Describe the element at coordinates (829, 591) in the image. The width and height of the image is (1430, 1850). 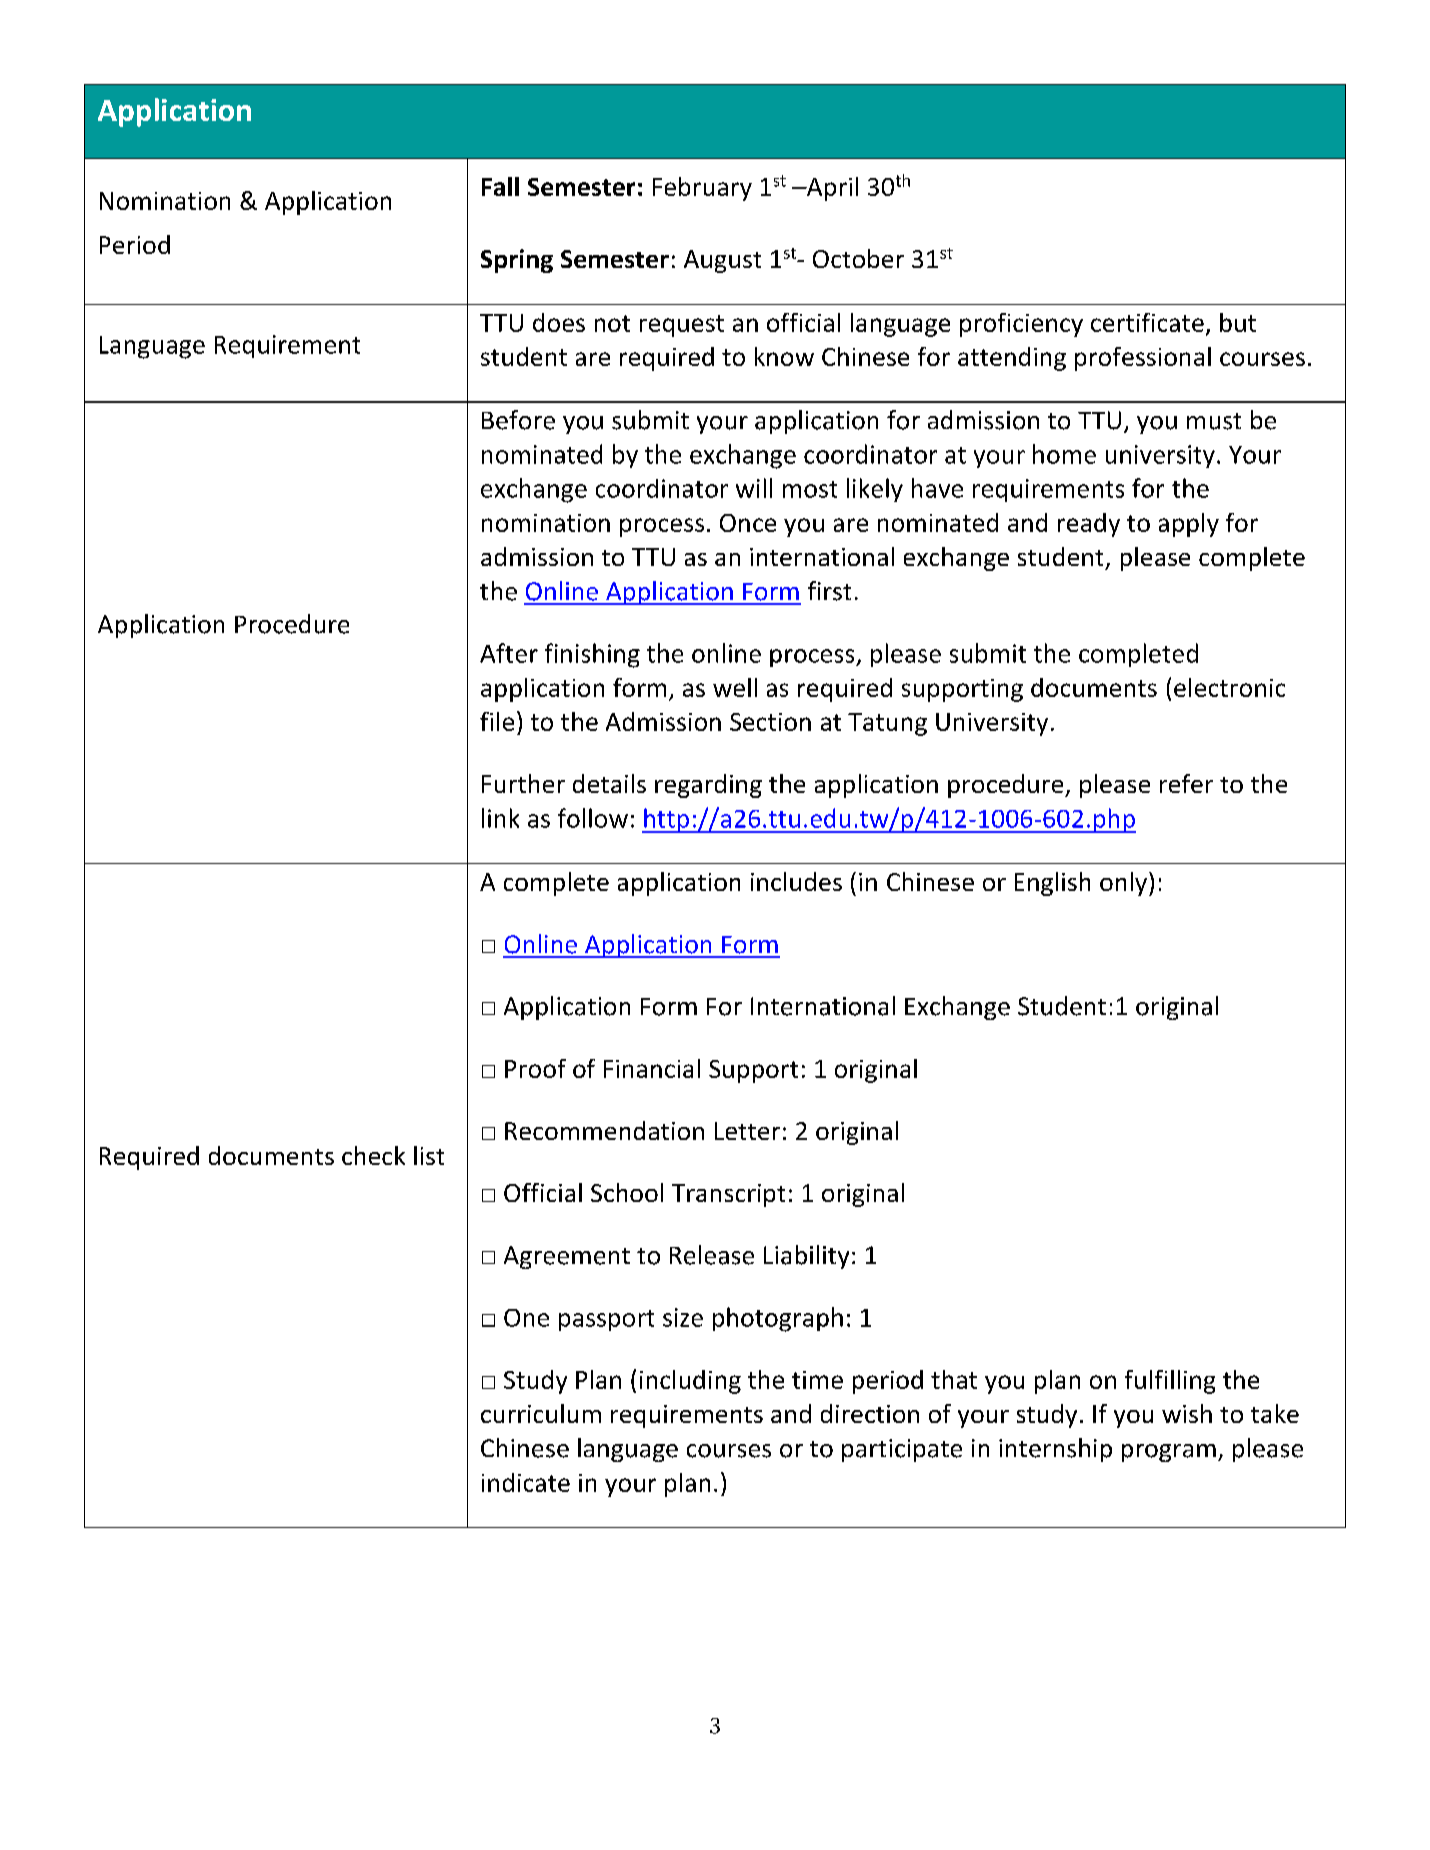
I see `first` at that location.
